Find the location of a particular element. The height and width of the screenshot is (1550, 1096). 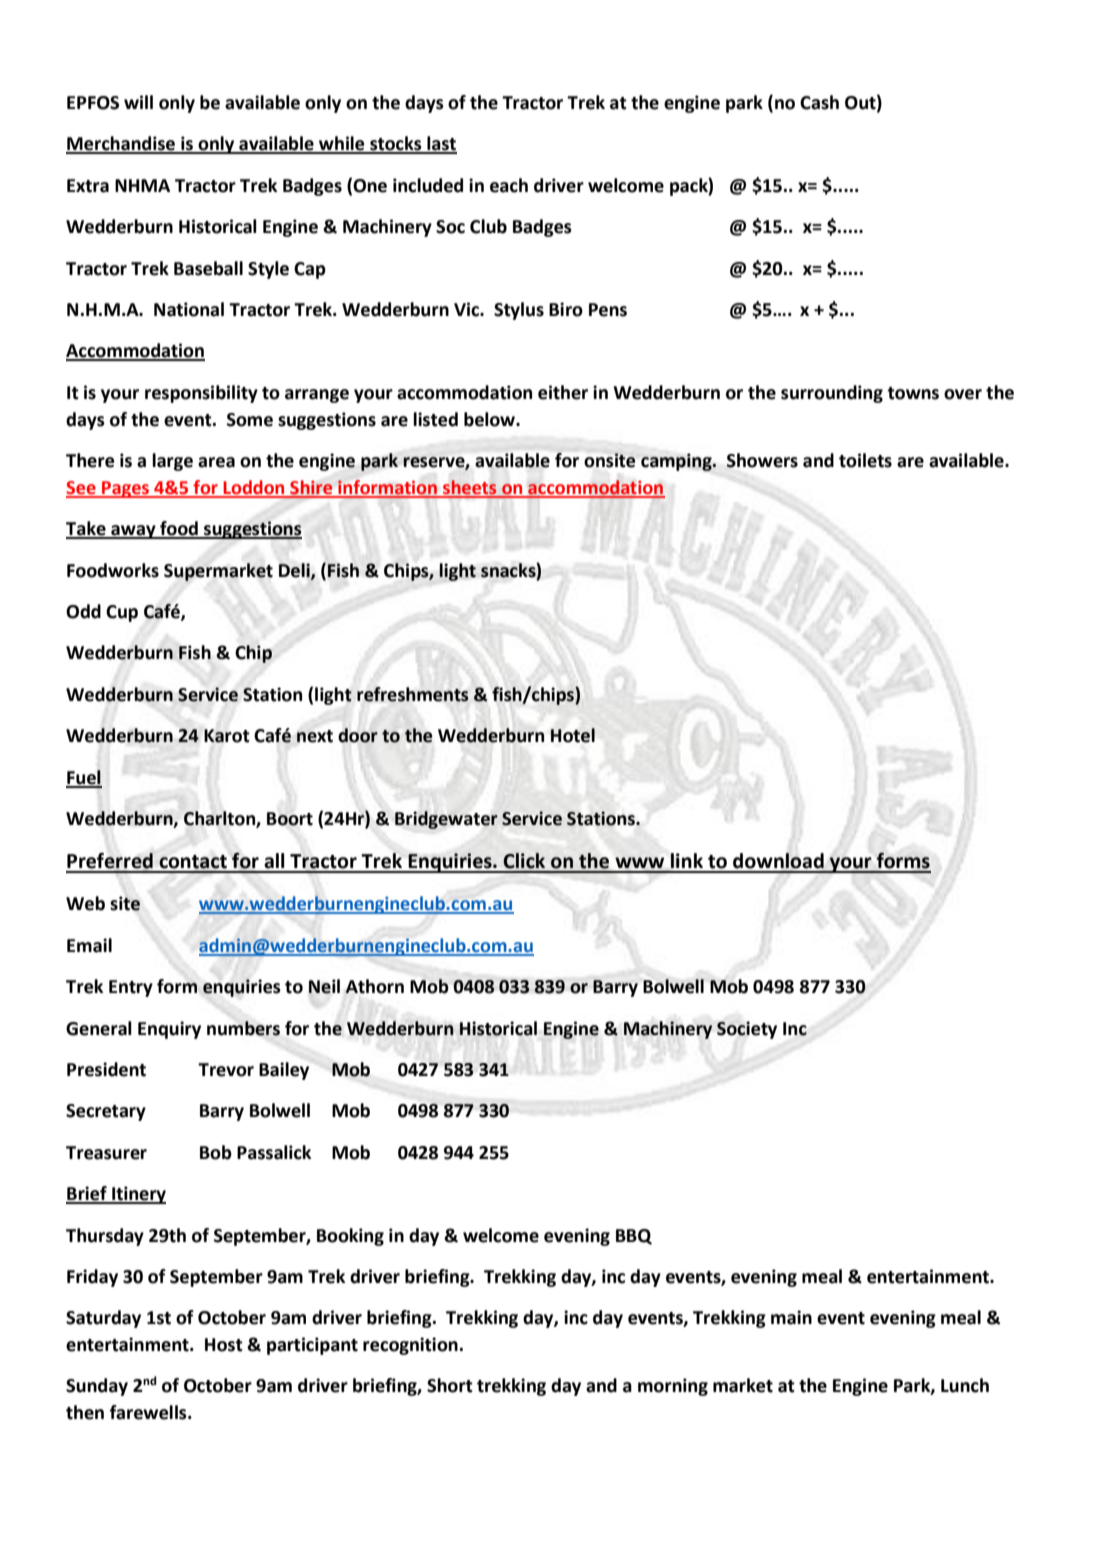

Merchandise is located at coordinates (122, 144).
